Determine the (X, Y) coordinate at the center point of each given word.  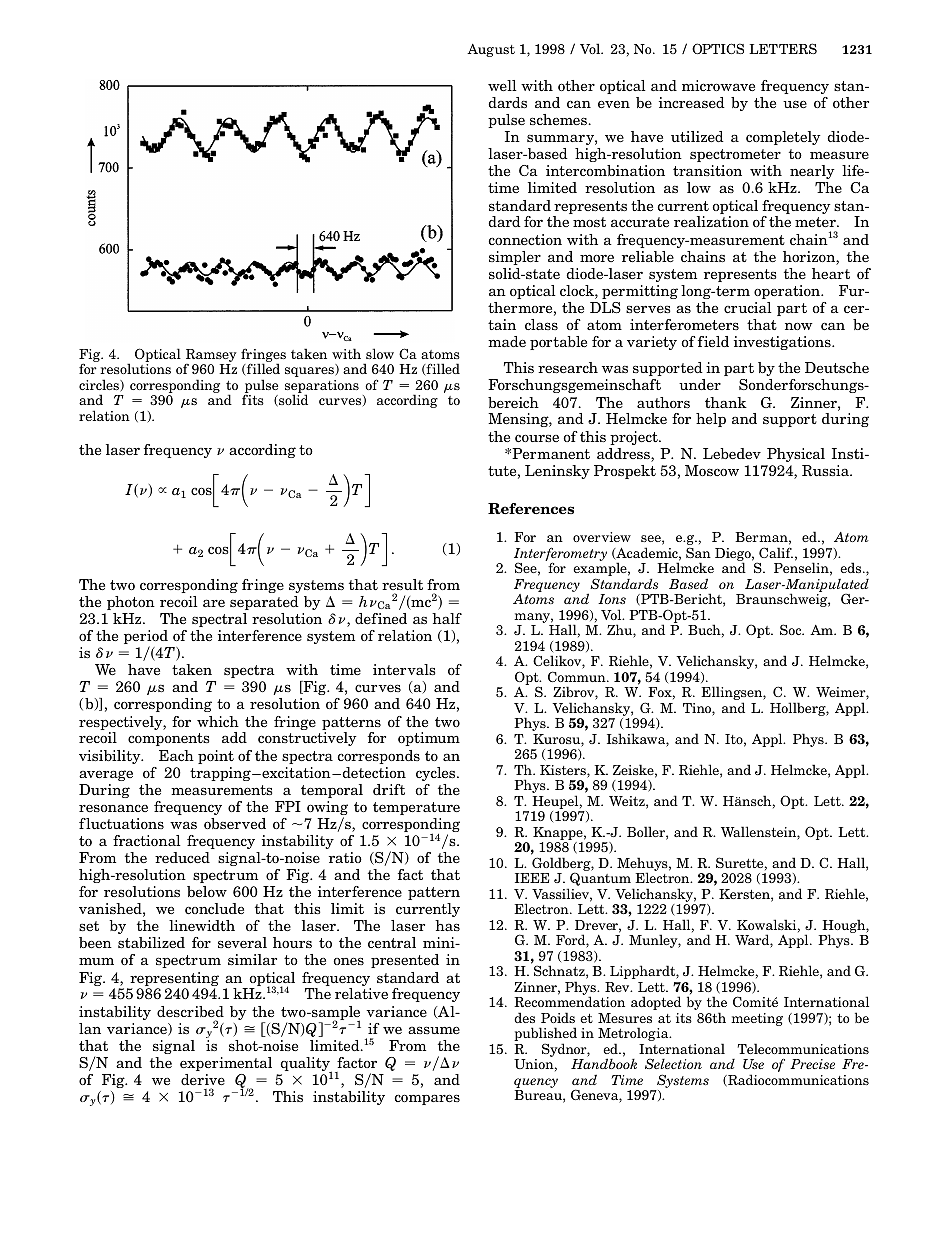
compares (427, 1099)
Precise (812, 1064)
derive (203, 1079)
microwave (718, 85)
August (491, 50)
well (502, 85)
